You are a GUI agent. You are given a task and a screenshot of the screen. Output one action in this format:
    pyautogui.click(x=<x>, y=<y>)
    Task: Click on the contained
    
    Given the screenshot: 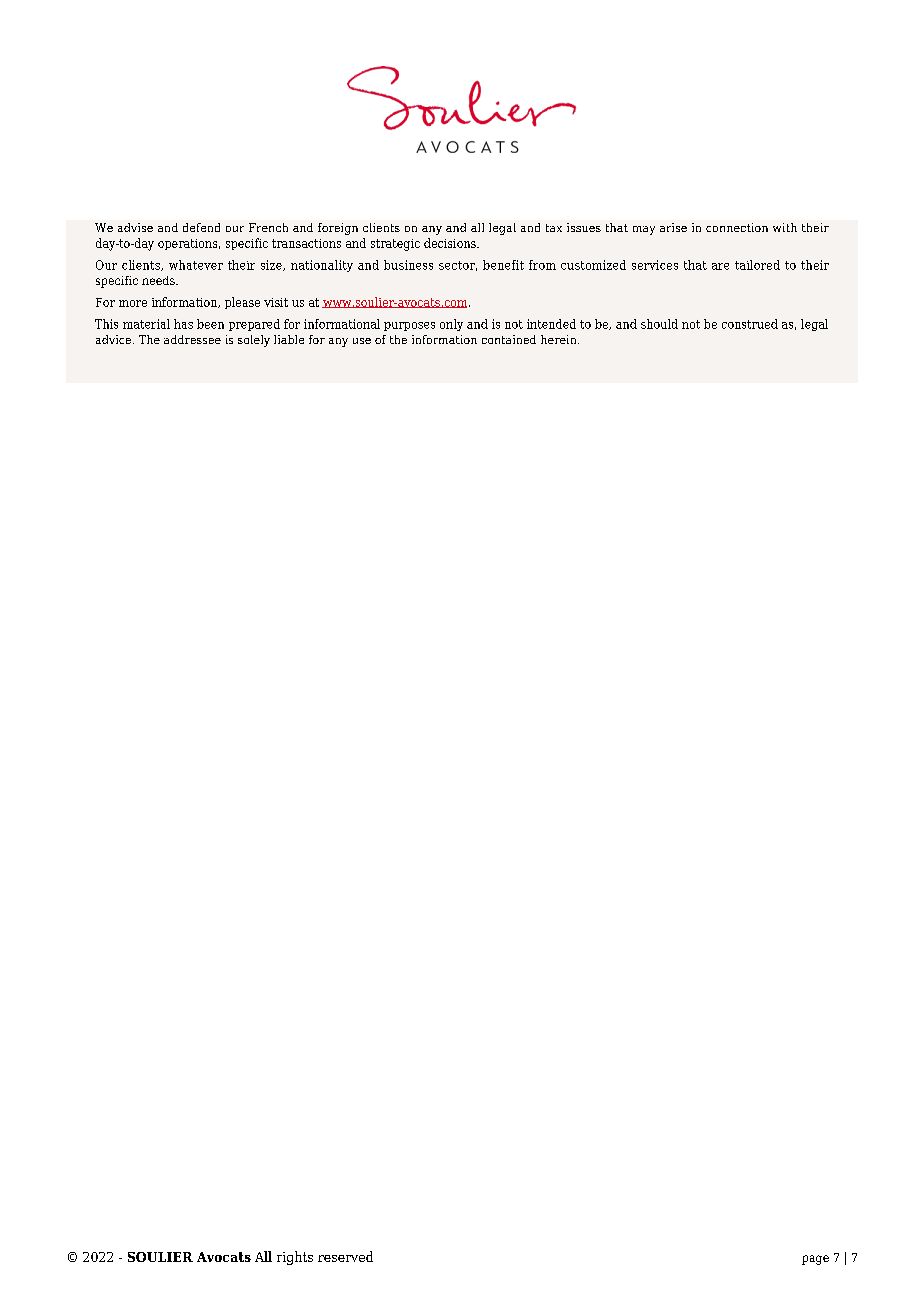 What is the action you would take?
    pyautogui.click(x=509, y=339)
